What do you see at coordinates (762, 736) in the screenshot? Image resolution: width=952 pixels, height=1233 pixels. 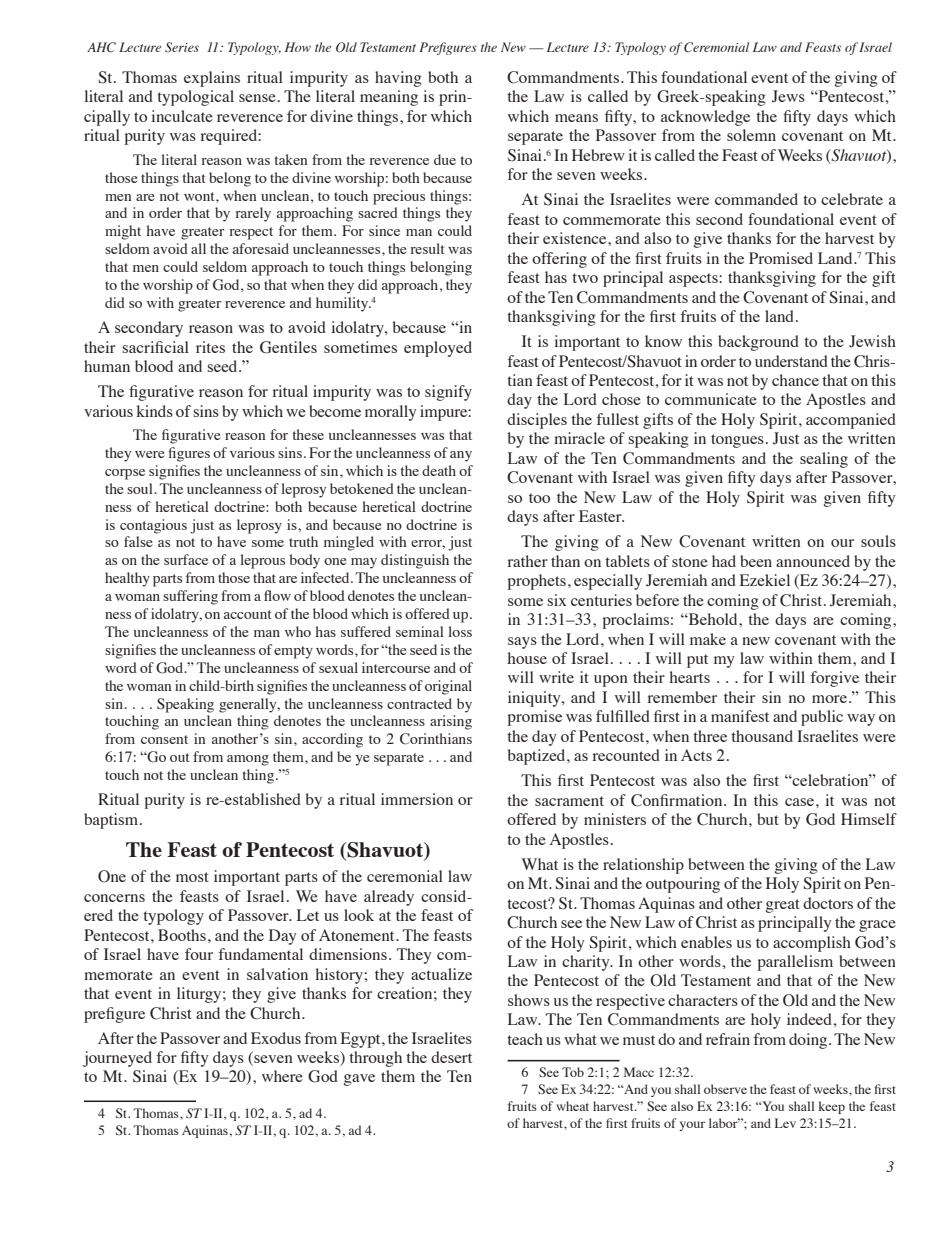 I see `thousand` at bounding box center [762, 736].
